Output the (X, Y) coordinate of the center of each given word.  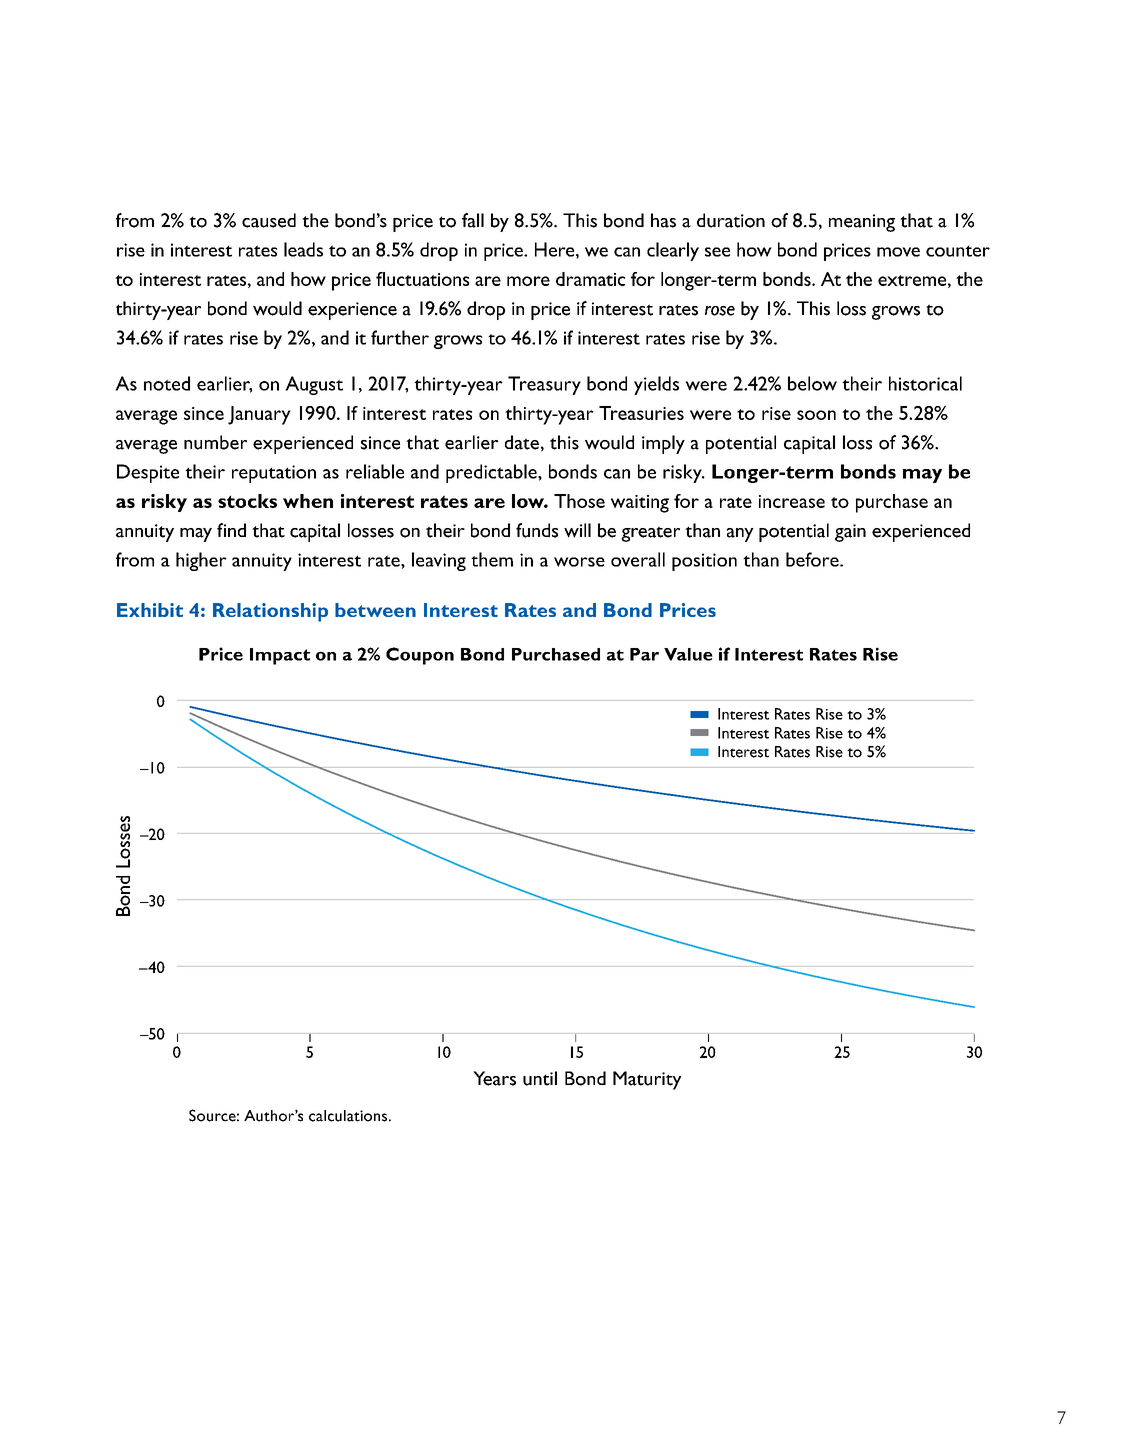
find (231, 530)
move (898, 252)
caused (269, 220)
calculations (348, 1116)
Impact (280, 656)
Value (688, 654)
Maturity (647, 1080)
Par (644, 654)
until (540, 1078)
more (528, 281)
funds (537, 530)
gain (850, 533)
